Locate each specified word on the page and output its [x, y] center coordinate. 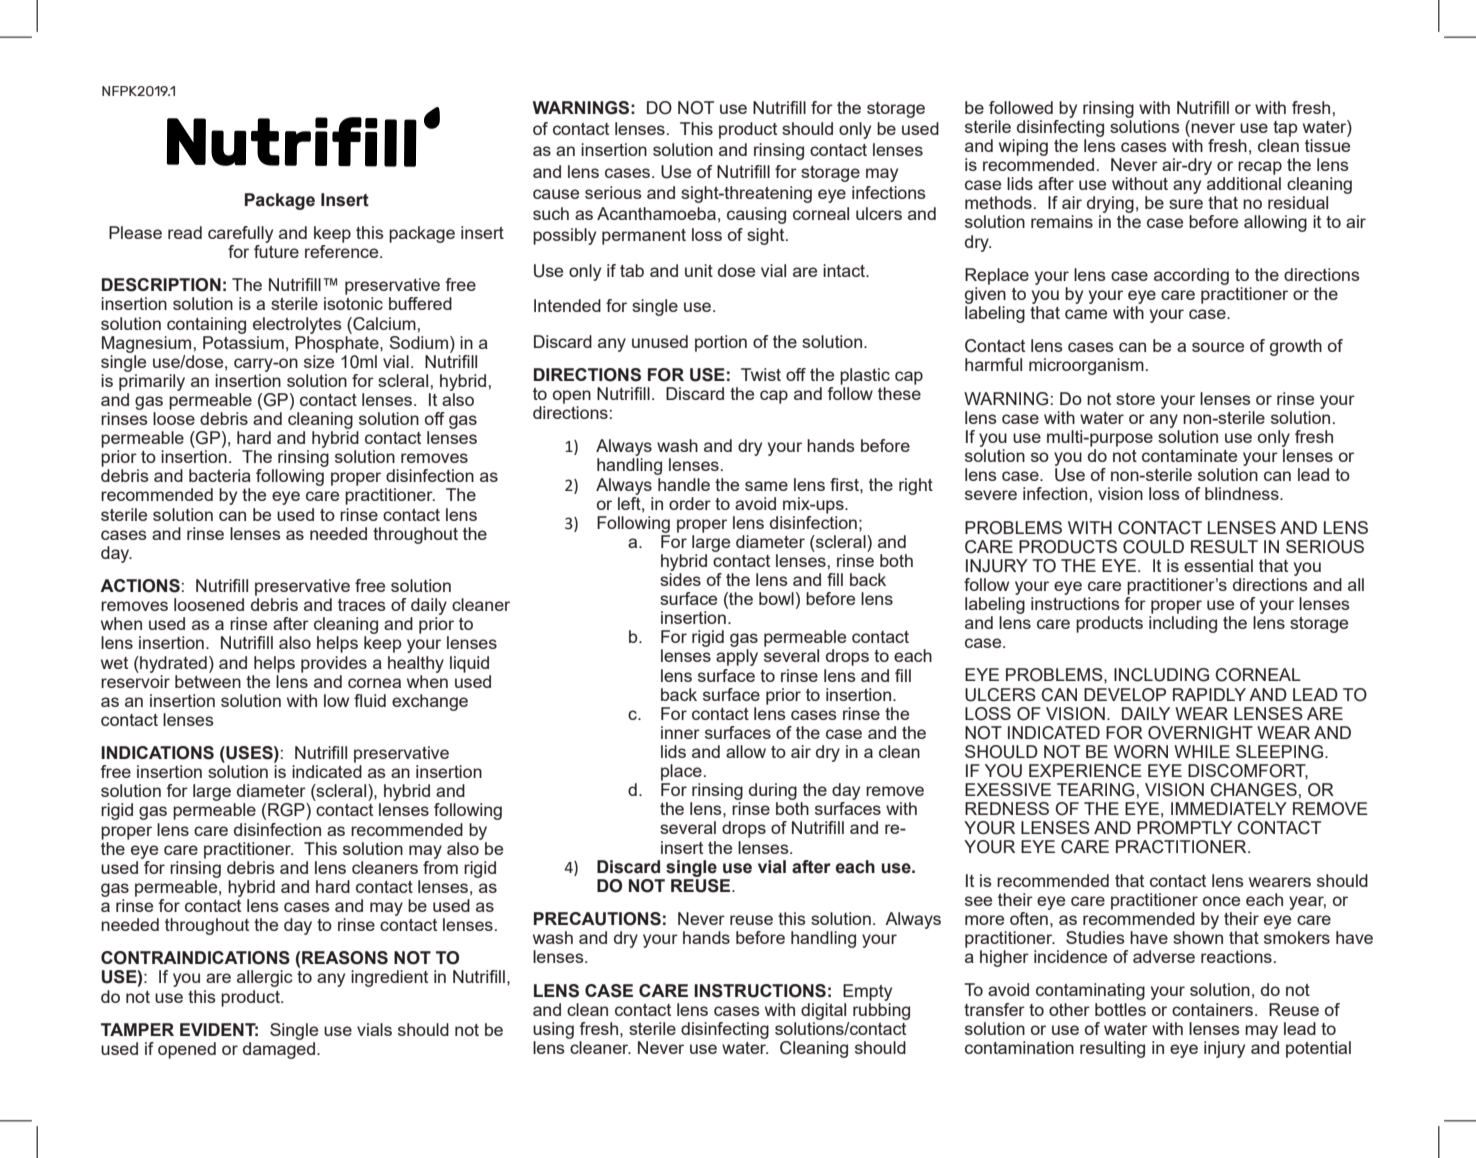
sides [680, 579]
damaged [280, 1050]
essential [1218, 565]
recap [1260, 168]
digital [823, 1011]
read [185, 232]
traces [362, 605]
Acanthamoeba [656, 213]
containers [1214, 1009]
